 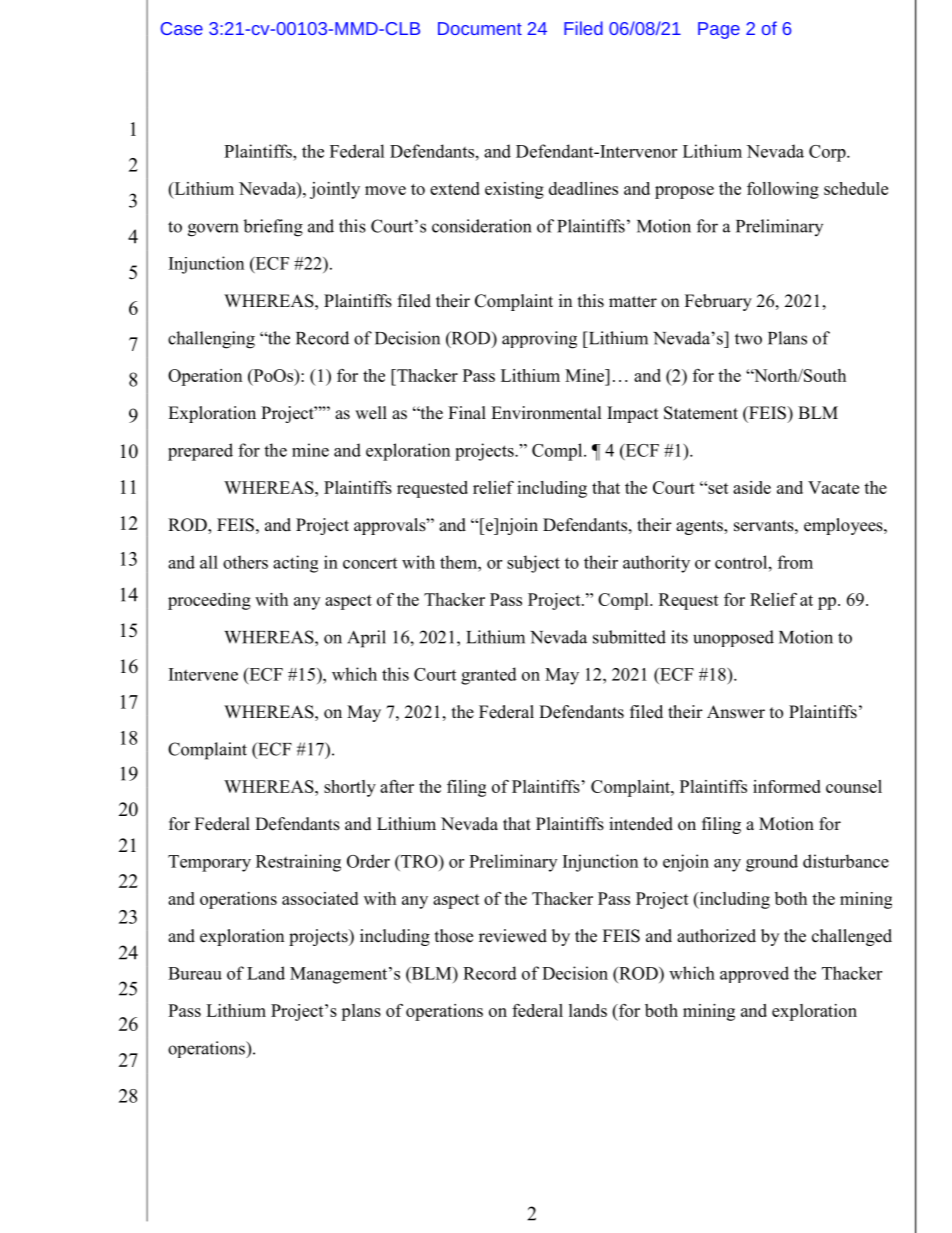 I want to click on Page, so click(x=719, y=30).
